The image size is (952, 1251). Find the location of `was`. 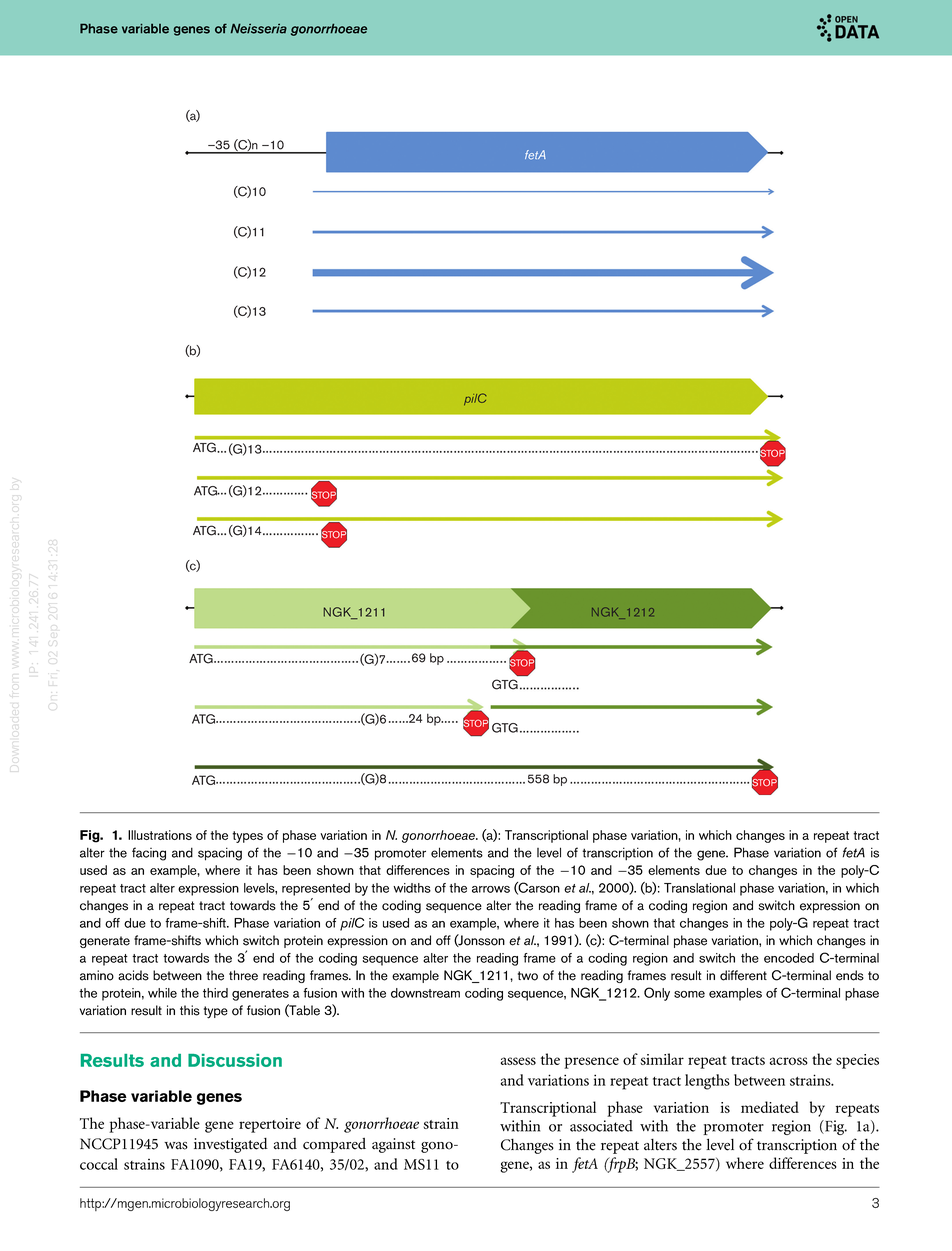

was is located at coordinates (176, 1146).
